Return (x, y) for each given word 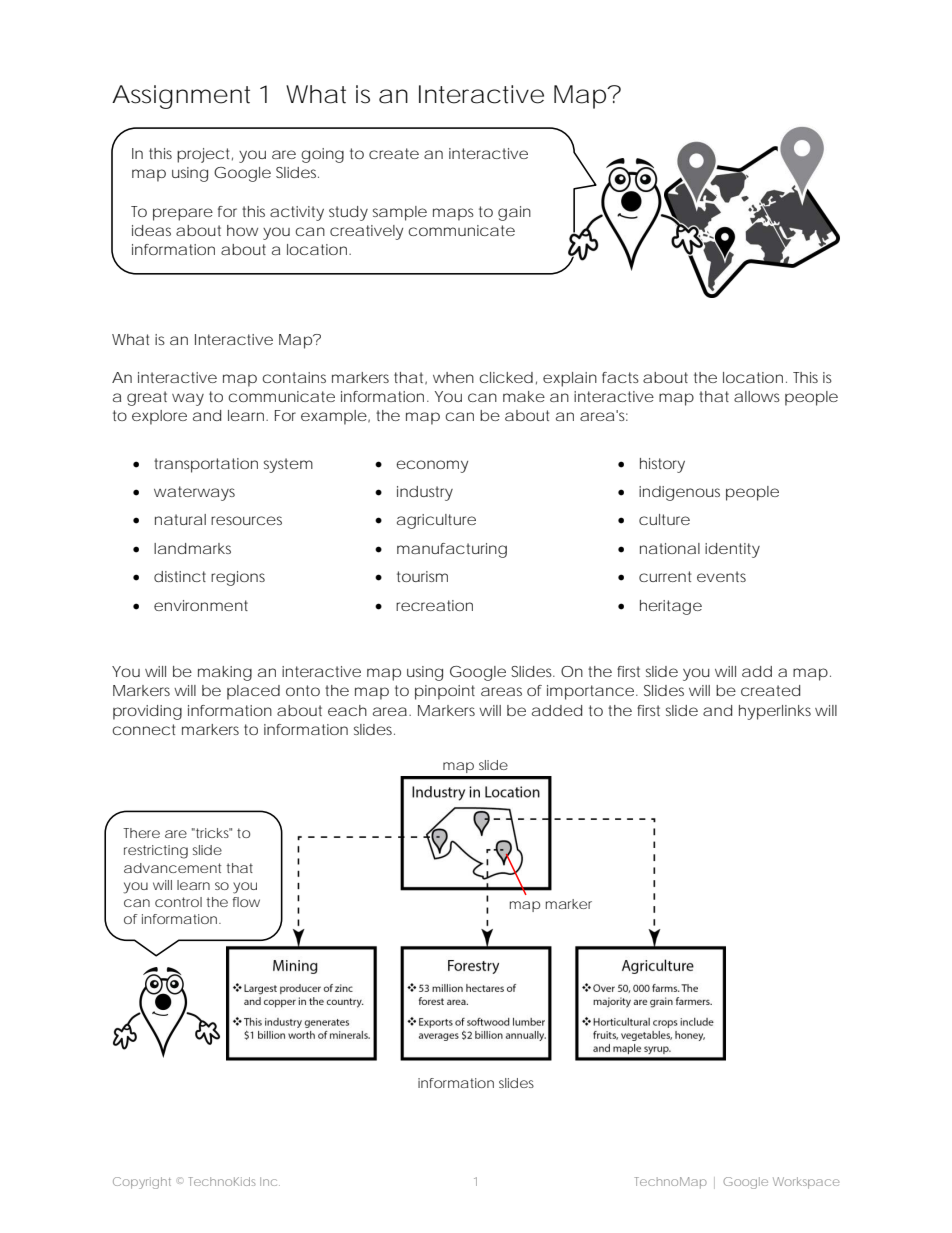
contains (294, 377)
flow (246, 902)
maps (453, 214)
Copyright (142, 1183)
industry (425, 493)
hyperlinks (775, 712)
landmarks (192, 548)
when (453, 377)
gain (514, 213)
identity (732, 550)
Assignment (181, 97)
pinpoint (445, 692)
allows (757, 396)
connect (144, 729)
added (557, 710)
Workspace (806, 1183)
